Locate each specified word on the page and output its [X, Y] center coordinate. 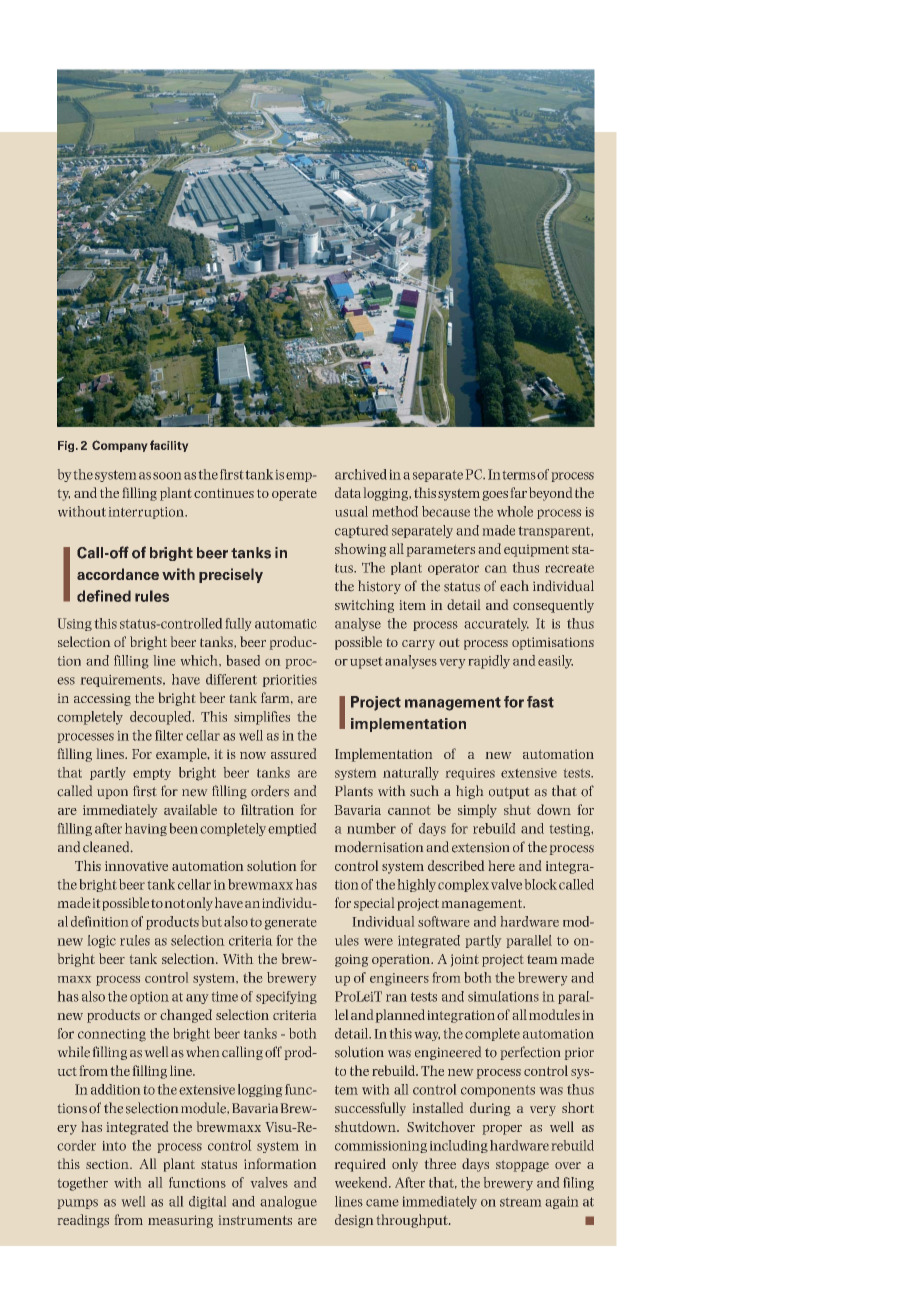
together [83, 1184]
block [541, 884]
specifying [286, 997]
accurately [496, 624]
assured [293, 753]
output [509, 793]
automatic [286, 624]
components [498, 1091]
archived [361, 474]
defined [104, 596]
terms [519, 475]
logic [102, 941]
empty [152, 774]
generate [290, 924]
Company [119, 446]
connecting [112, 1035]
